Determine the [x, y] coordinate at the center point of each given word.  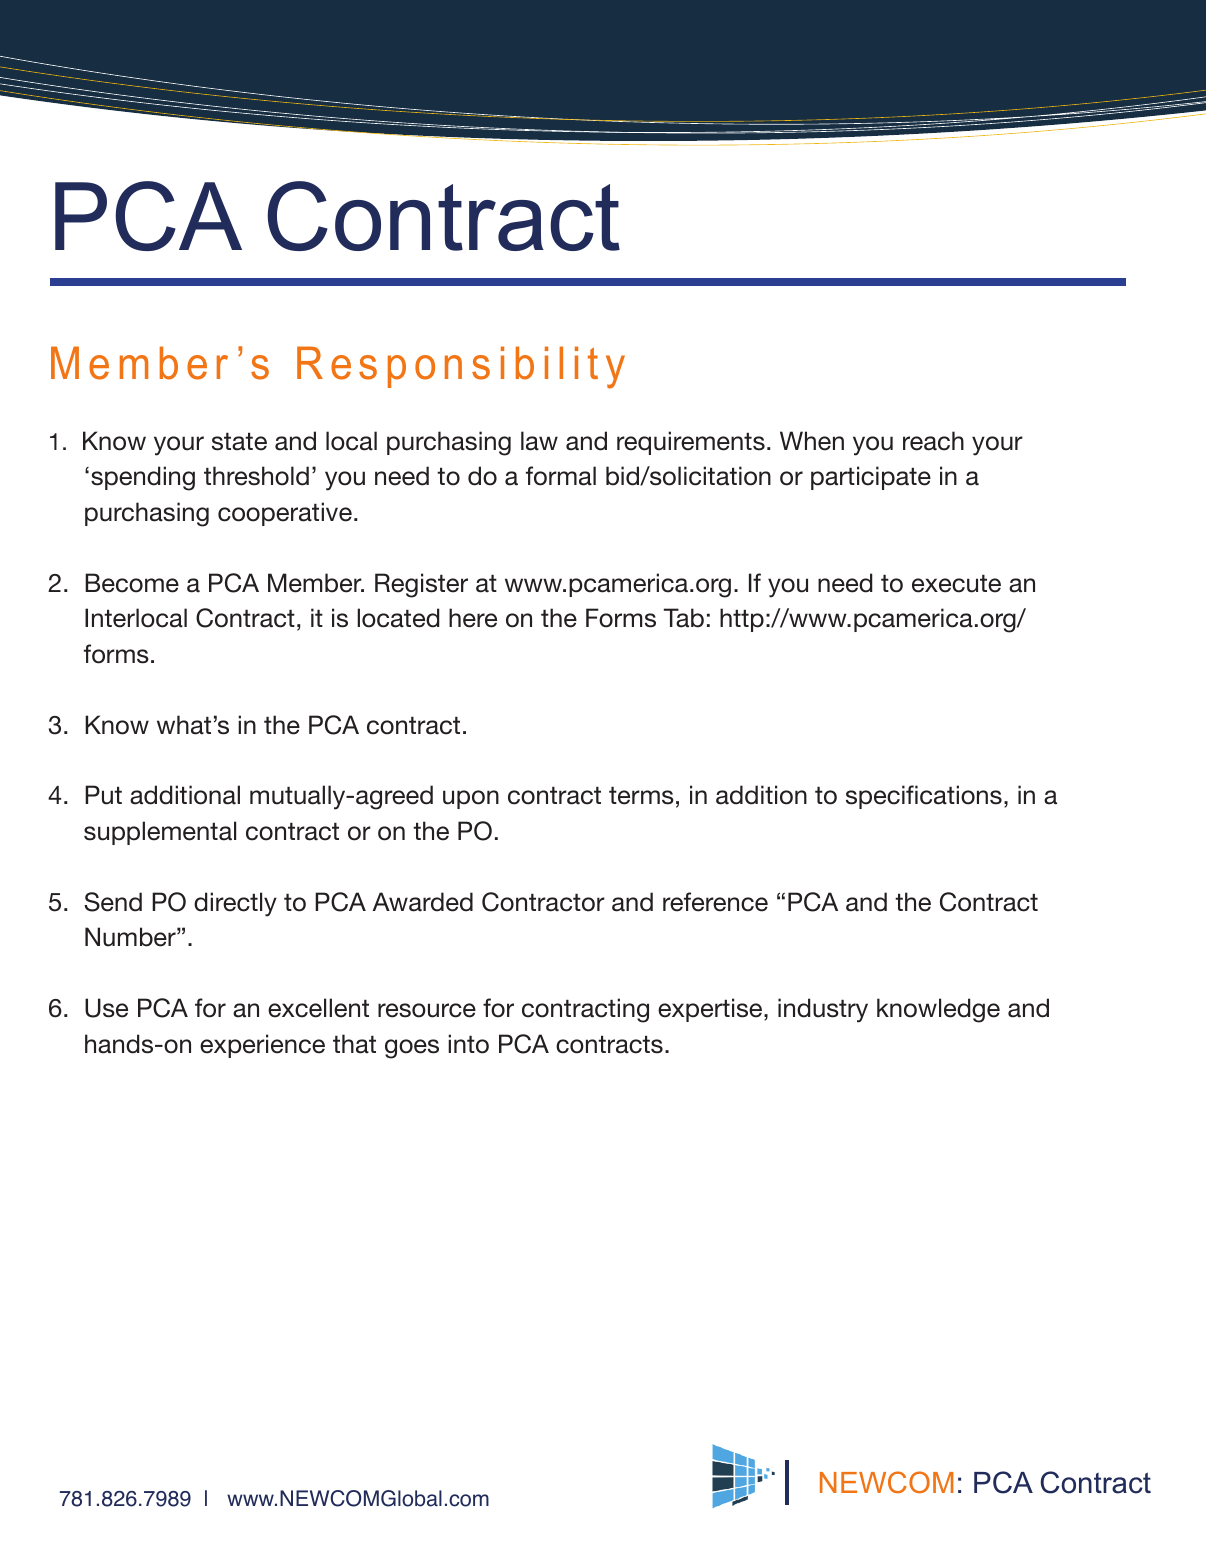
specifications [924, 797]
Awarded [423, 902]
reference [715, 902]
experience [262, 1046]
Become [132, 583]
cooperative [285, 514]
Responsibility [461, 367]
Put [103, 795]
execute [956, 584]
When [812, 441]
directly [235, 904]
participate [871, 478]
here [473, 618]
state [239, 442]
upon [471, 799]
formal [561, 476]
